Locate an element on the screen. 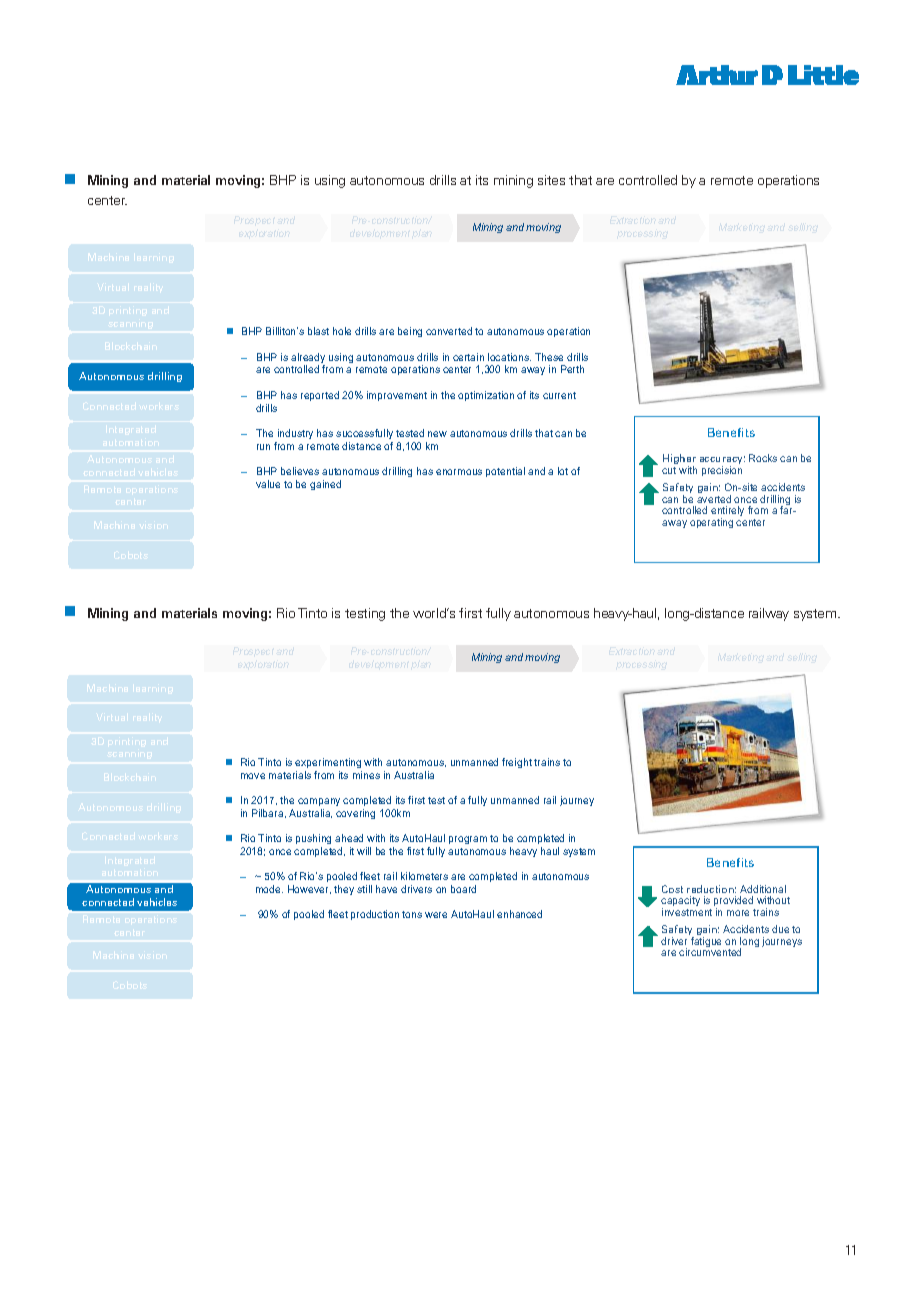 This screenshot has height=1308, width=924. already is located at coordinates (308, 359).
